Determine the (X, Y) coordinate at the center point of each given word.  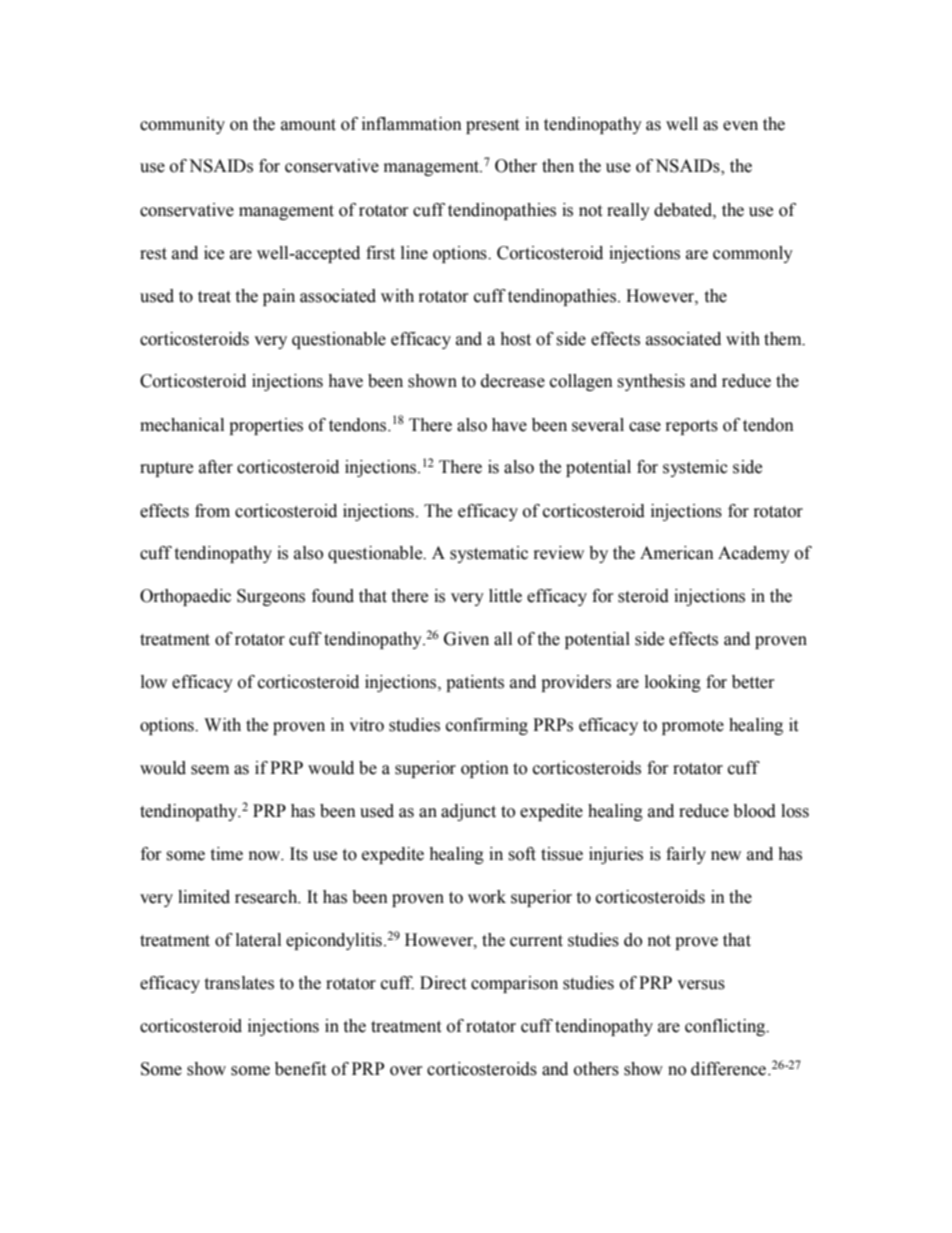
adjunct (468, 812)
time (226, 854)
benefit (300, 1069)
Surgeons (271, 597)
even (740, 126)
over (406, 1071)
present (492, 126)
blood (754, 811)
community (182, 125)
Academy (754, 554)
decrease (513, 381)
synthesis (651, 382)
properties (266, 426)
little (505, 596)
